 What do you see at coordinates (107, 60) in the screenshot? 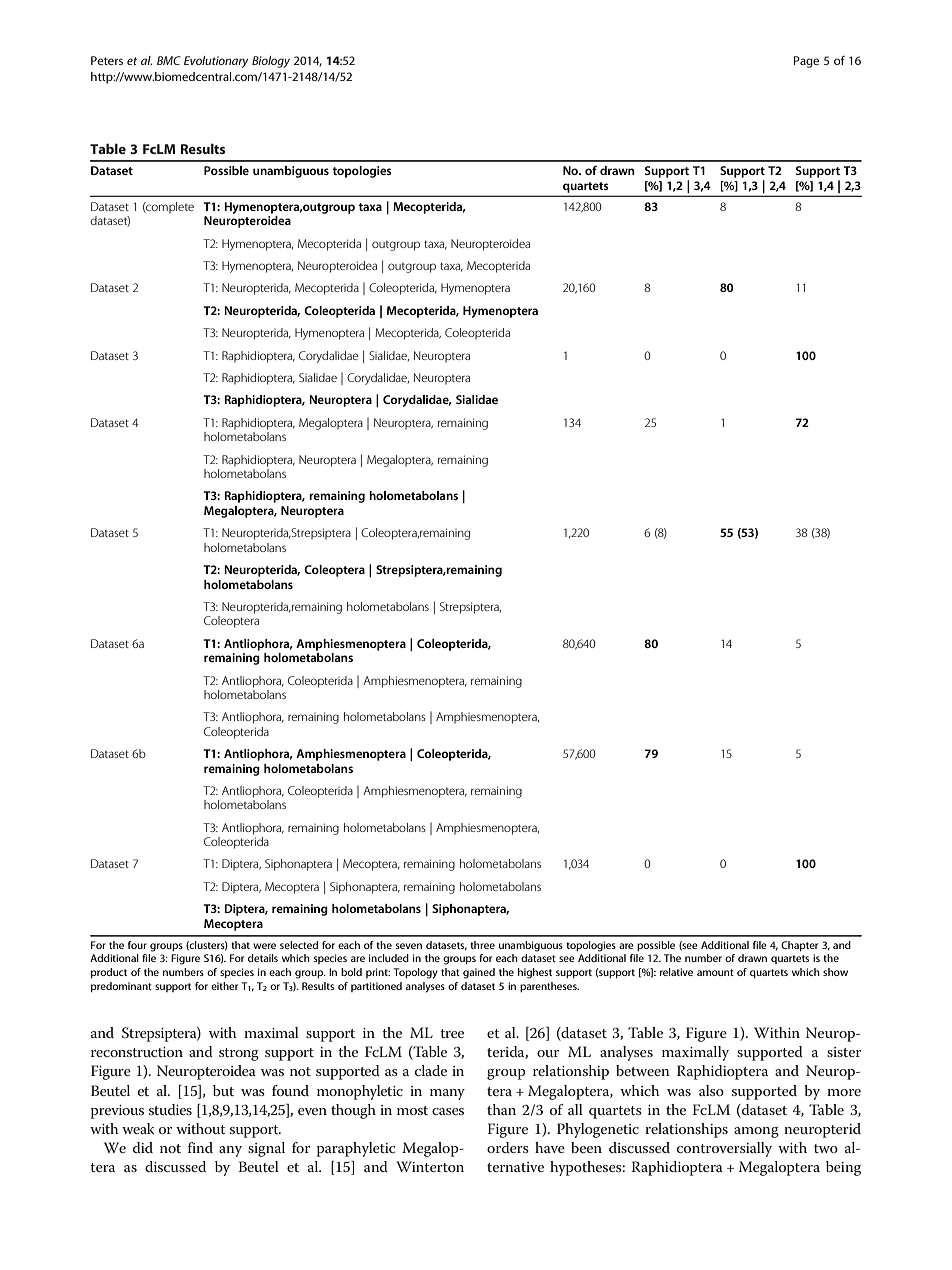
I see `Peters` at bounding box center [107, 60].
